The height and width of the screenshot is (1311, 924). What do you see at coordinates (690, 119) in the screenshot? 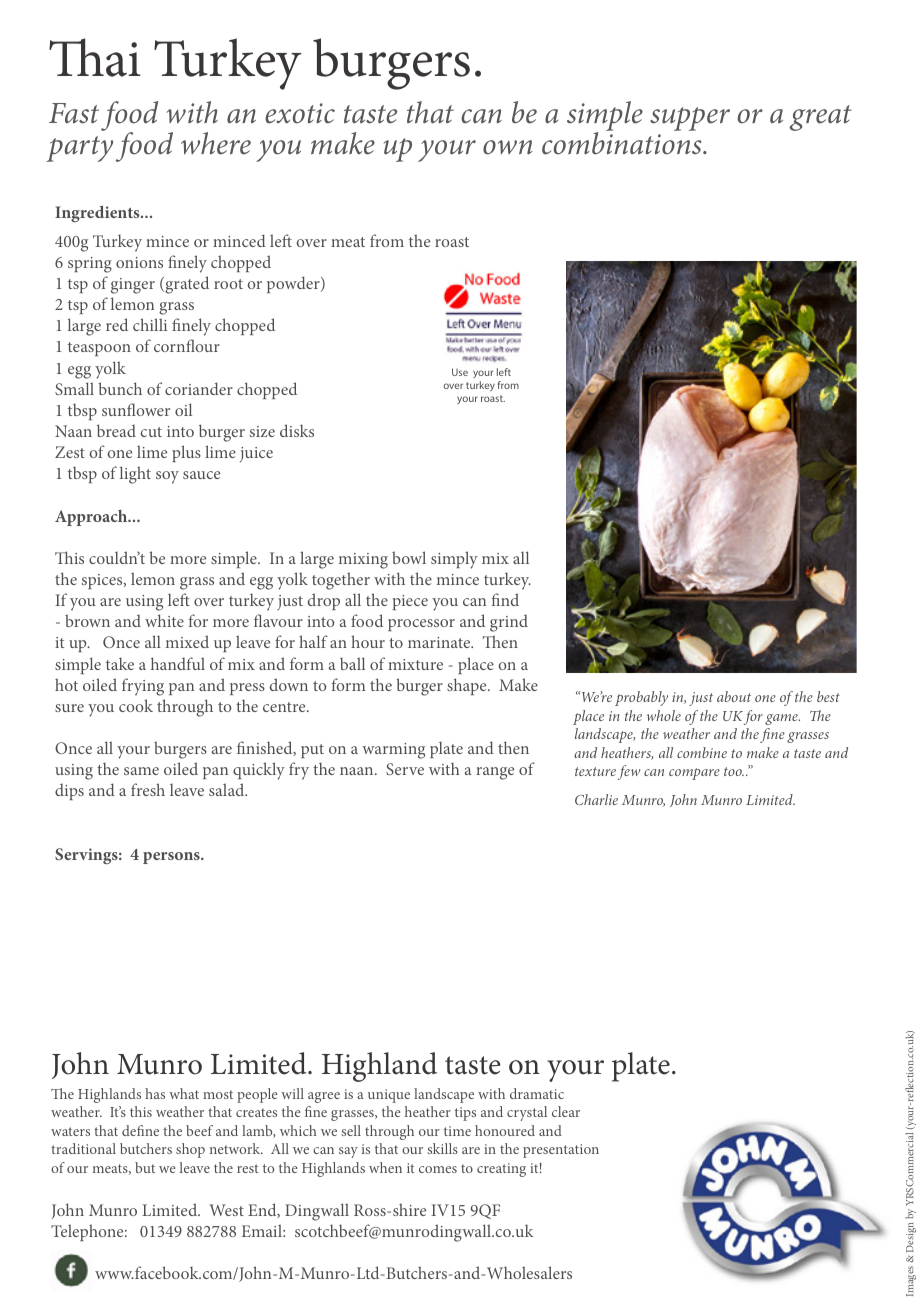
I see `supper` at bounding box center [690, 119].
